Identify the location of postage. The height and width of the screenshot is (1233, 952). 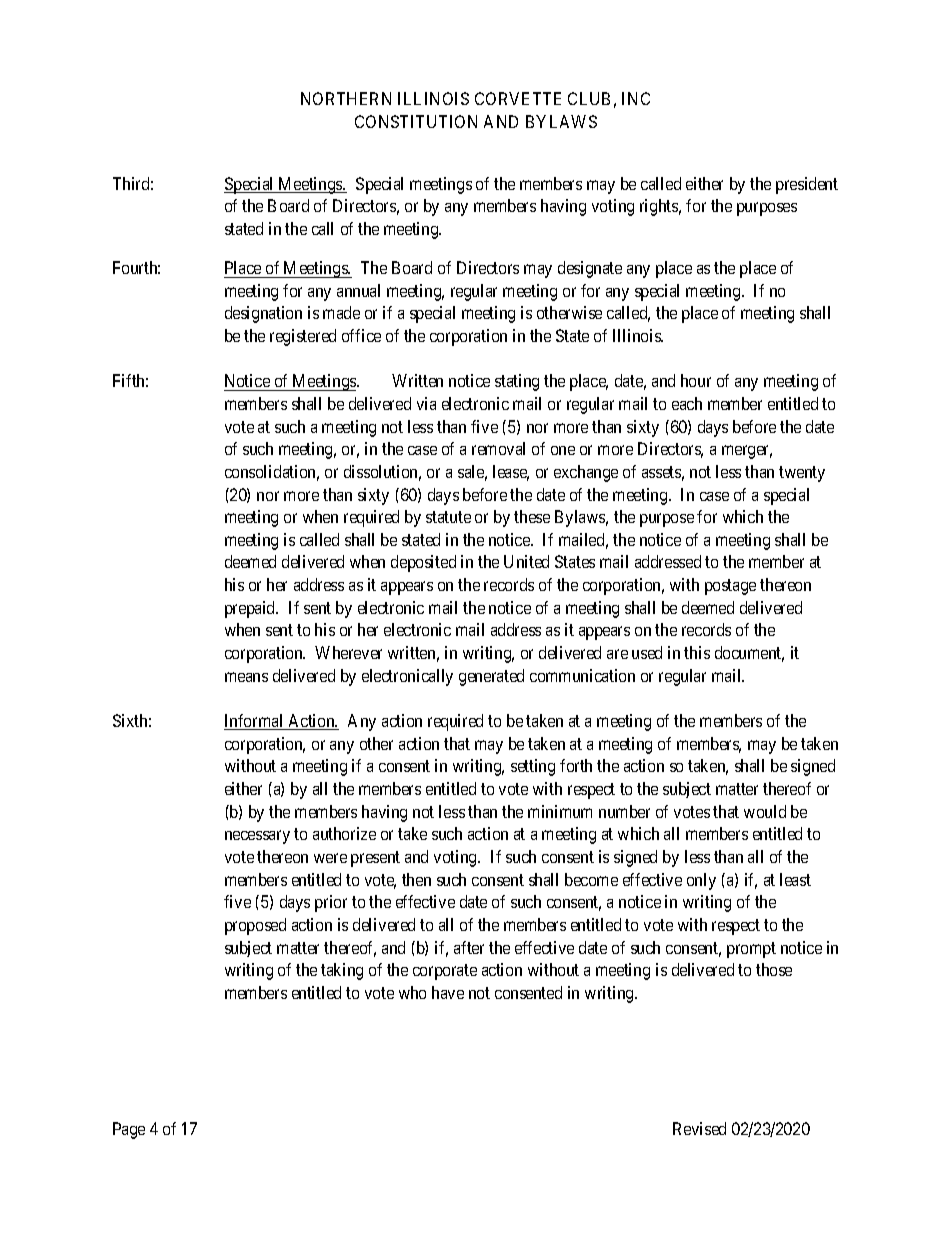
(730, 587).
